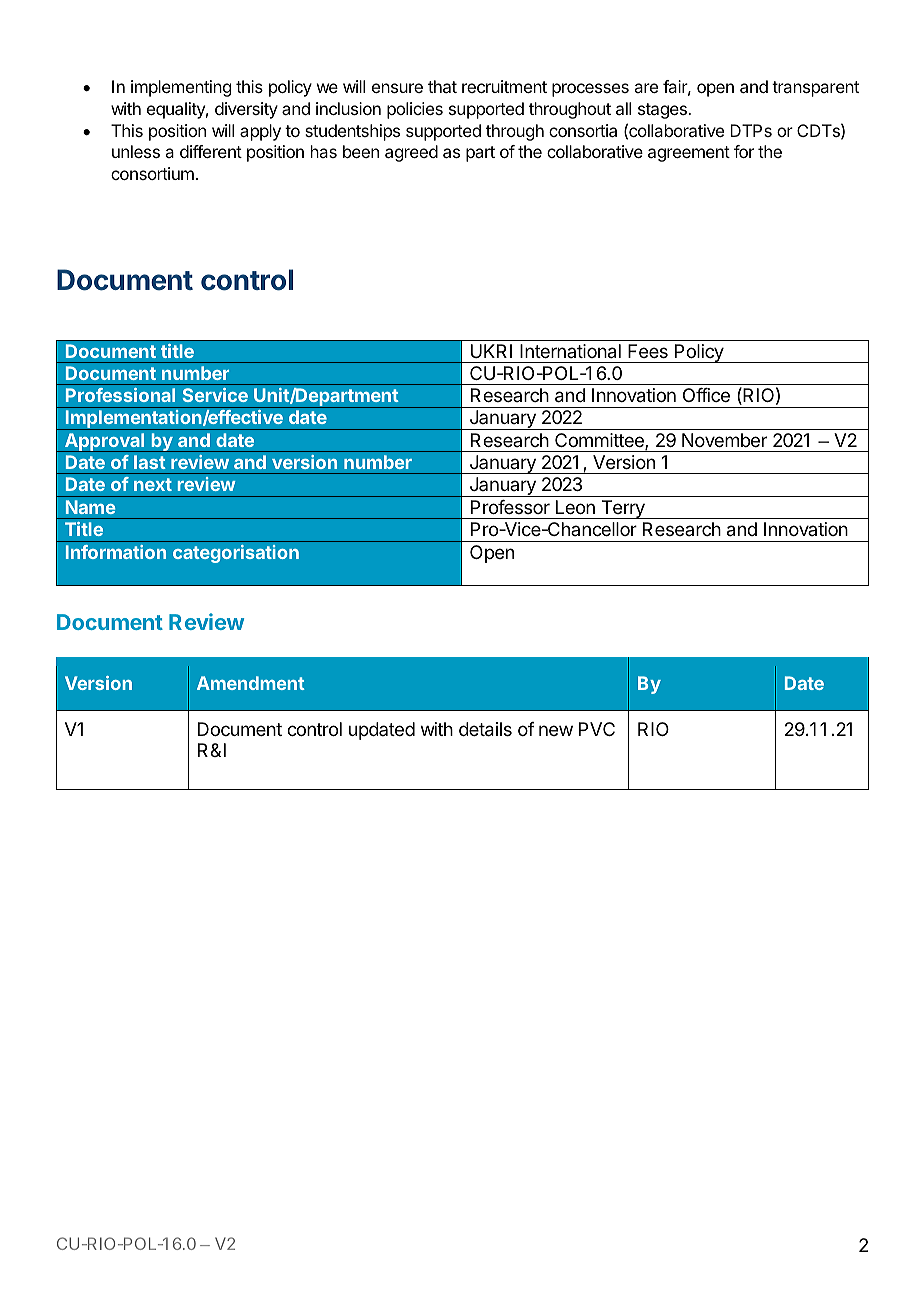 Image resolution: width=924 pixels, height=1309 pixels. What do you see at coordinates (442, 86) in the document?
I see `that` at bounding box center [442, 86].
